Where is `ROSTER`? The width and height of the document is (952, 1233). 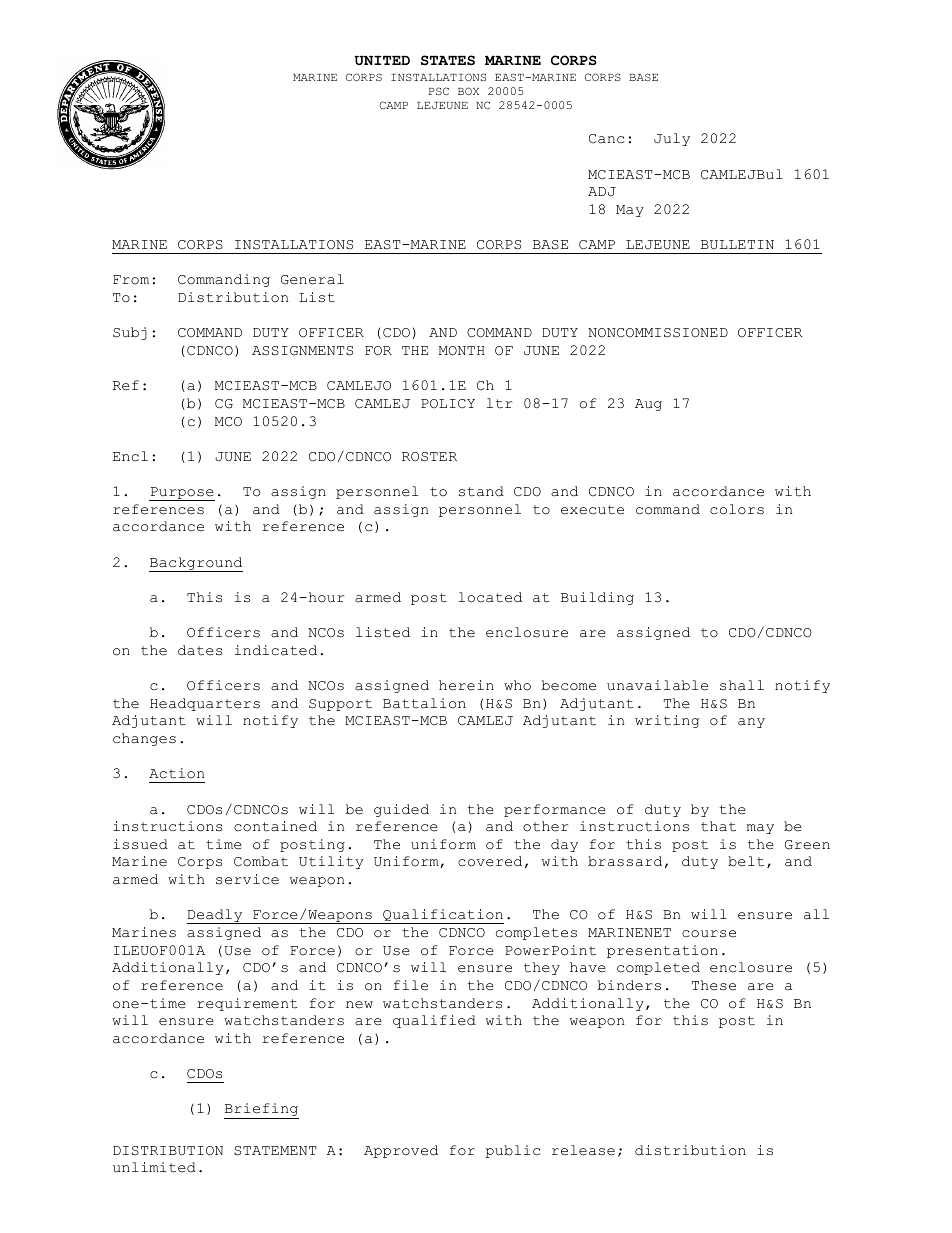
ROSTER is located at coordinates (429, 457).
